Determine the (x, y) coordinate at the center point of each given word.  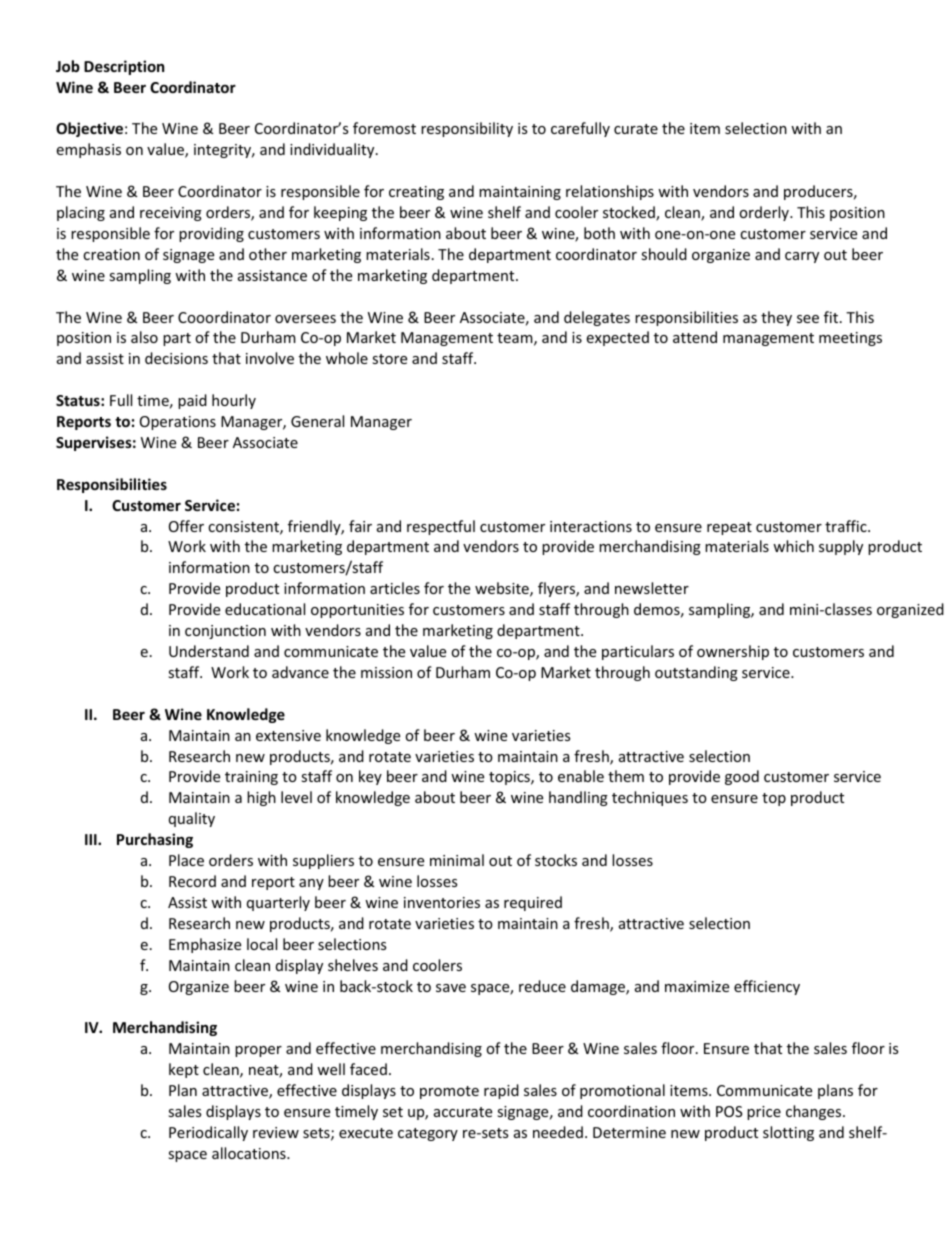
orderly (765, 213)
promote (449, 1092)
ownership (733, 652)
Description (124, 67)
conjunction (225, 632)
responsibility (467, 129)
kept (184, 1070)
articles (395, 588)
